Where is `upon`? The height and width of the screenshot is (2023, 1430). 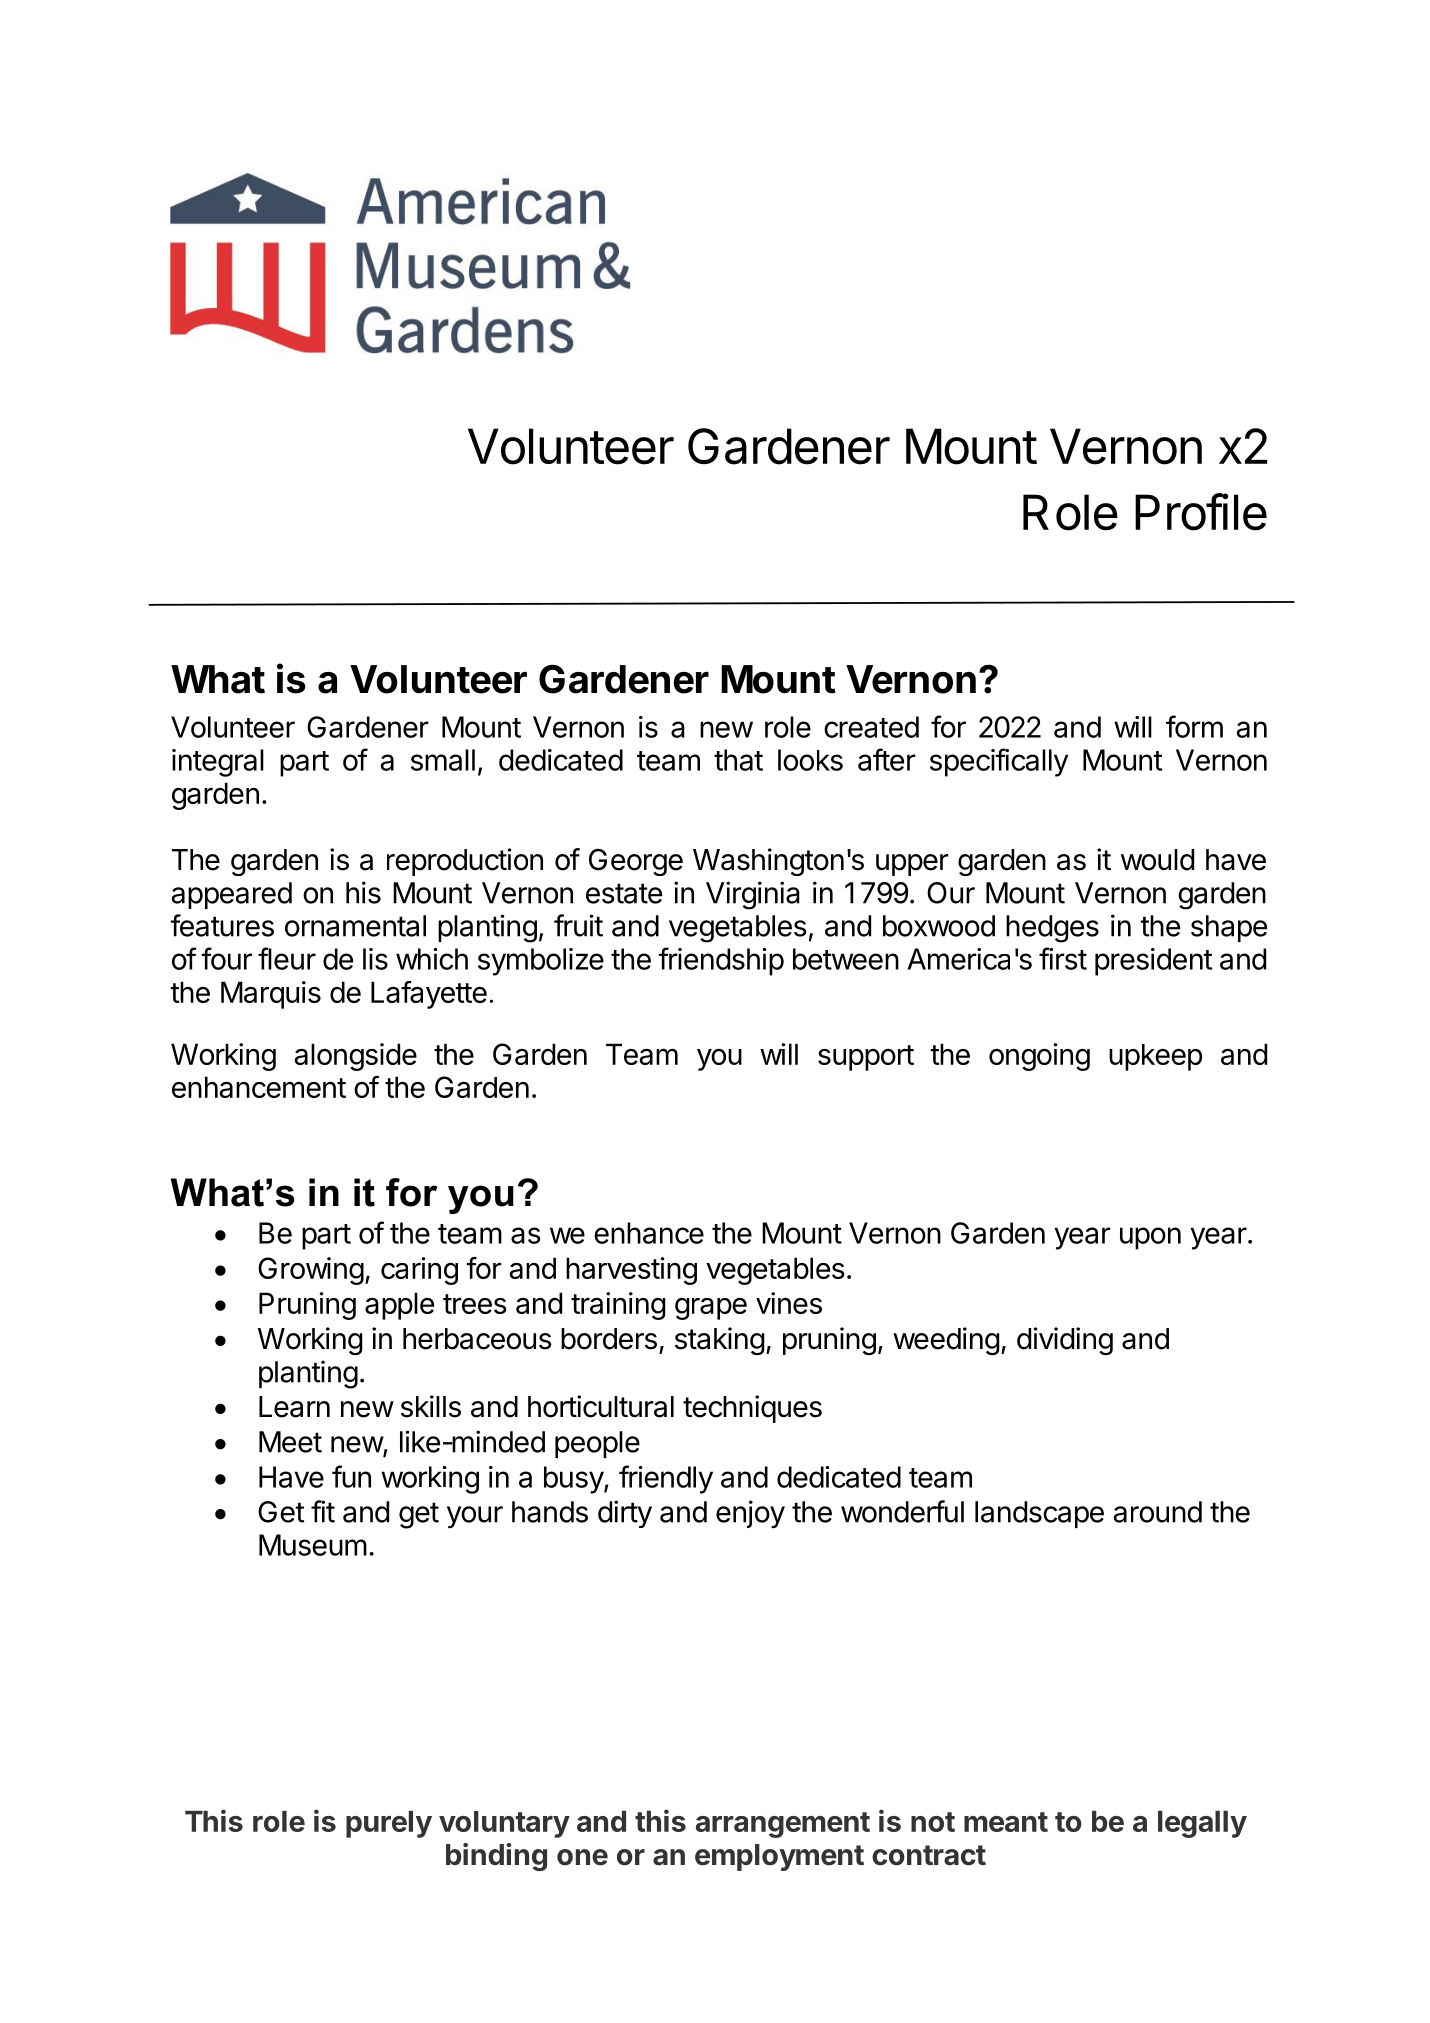
upon is located at coordinates (1150, 1238).
